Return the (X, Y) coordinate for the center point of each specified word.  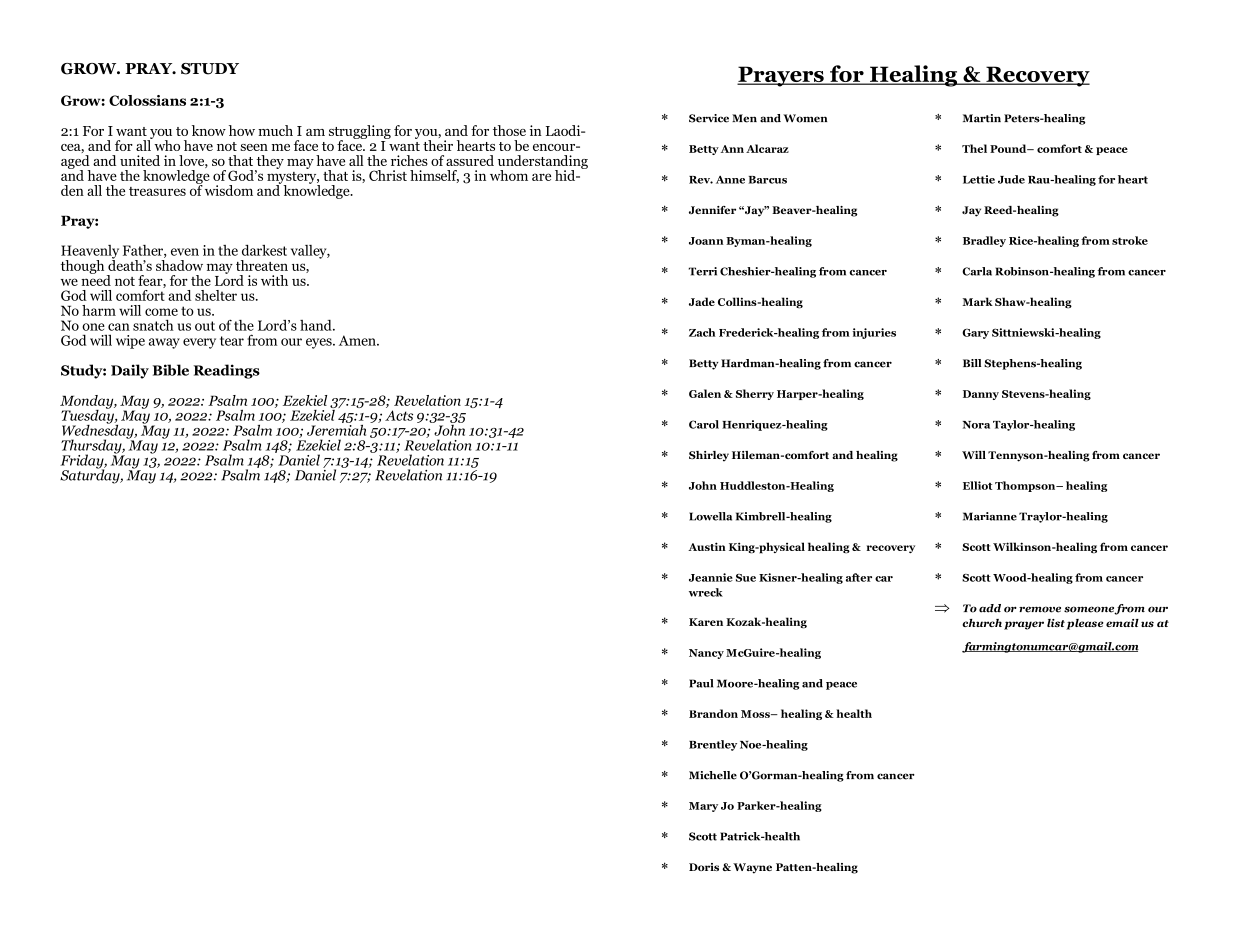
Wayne (752, 868)
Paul (701, 683)
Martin (982, 118)
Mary (703, 807)
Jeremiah (336, 429)
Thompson (1026, 486)
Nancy (706, 654)
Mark (977, 301)
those (509, 130)
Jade (702, 301)
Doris (704, 867)
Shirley (709, 456)
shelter (216, 295)
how (242, 130)
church (982, 623)
